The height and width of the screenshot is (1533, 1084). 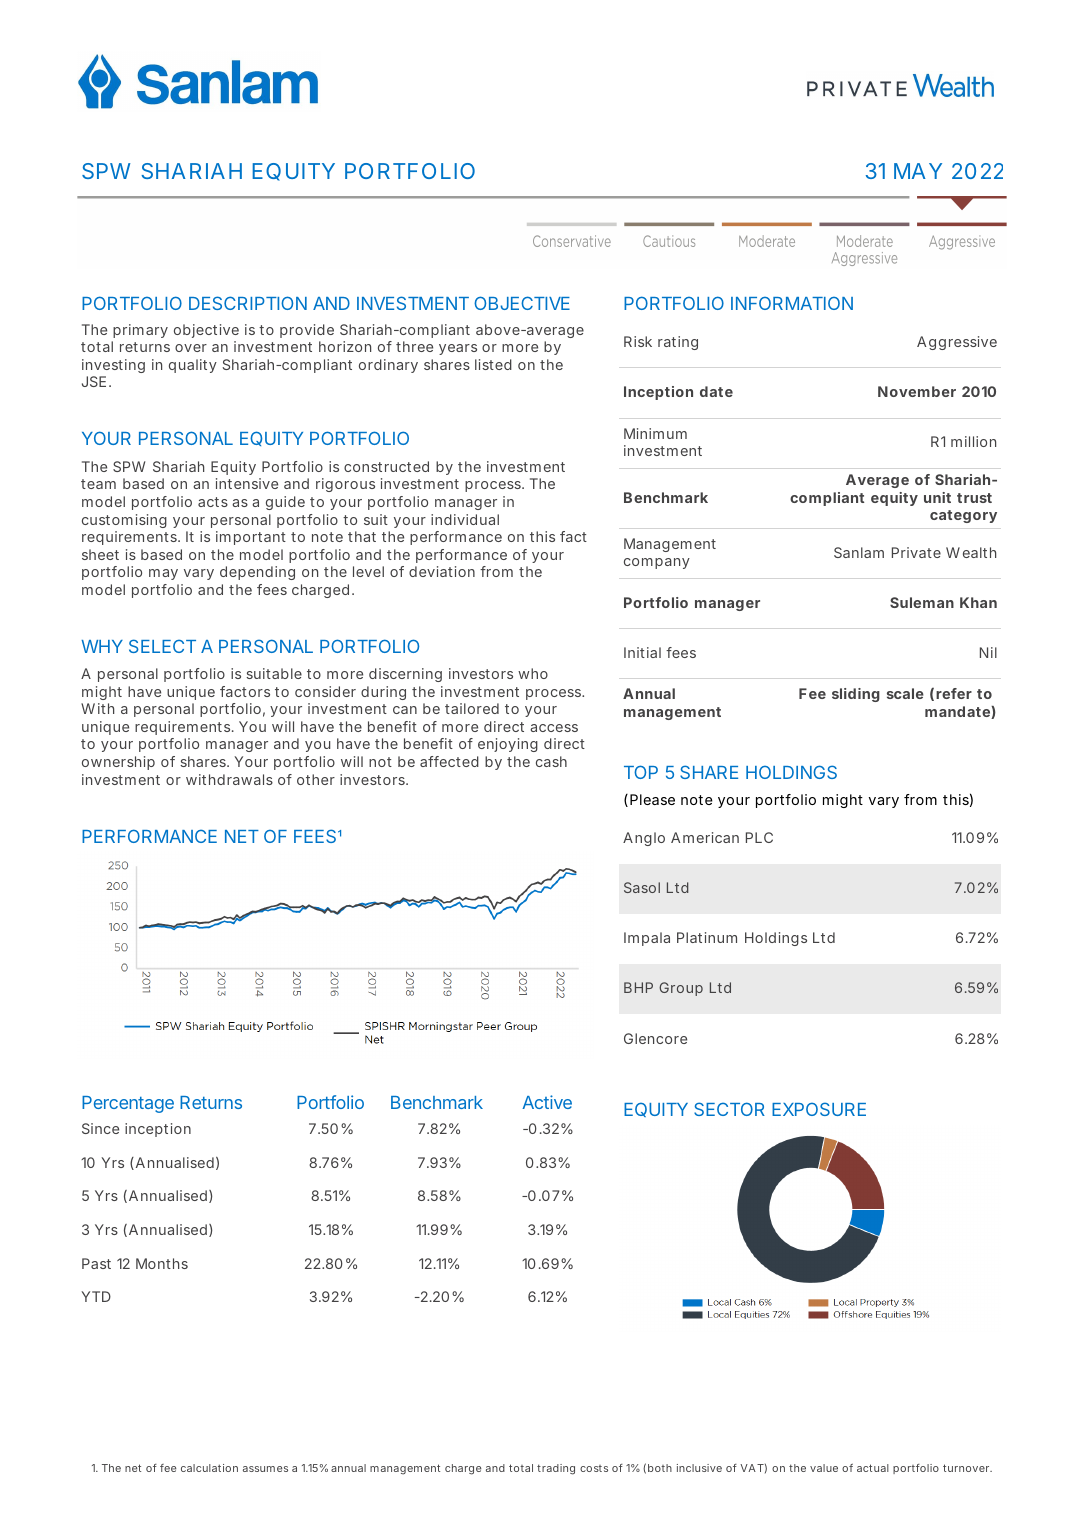 What do you see at coordinates (547, 1102) in the screenshot?
I see `Active` at bounding box center [547, 1102].
